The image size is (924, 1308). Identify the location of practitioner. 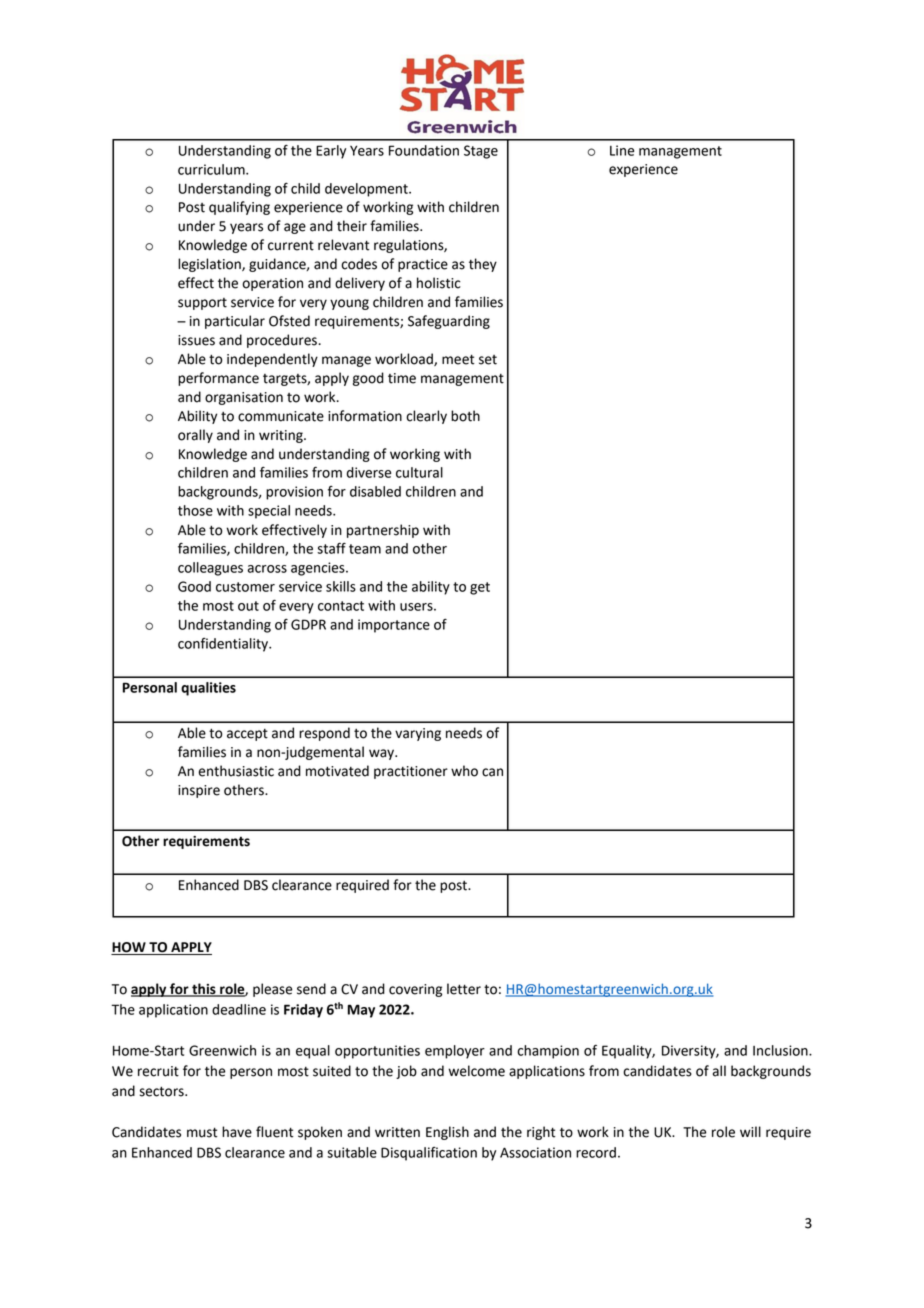
(411, 772).
